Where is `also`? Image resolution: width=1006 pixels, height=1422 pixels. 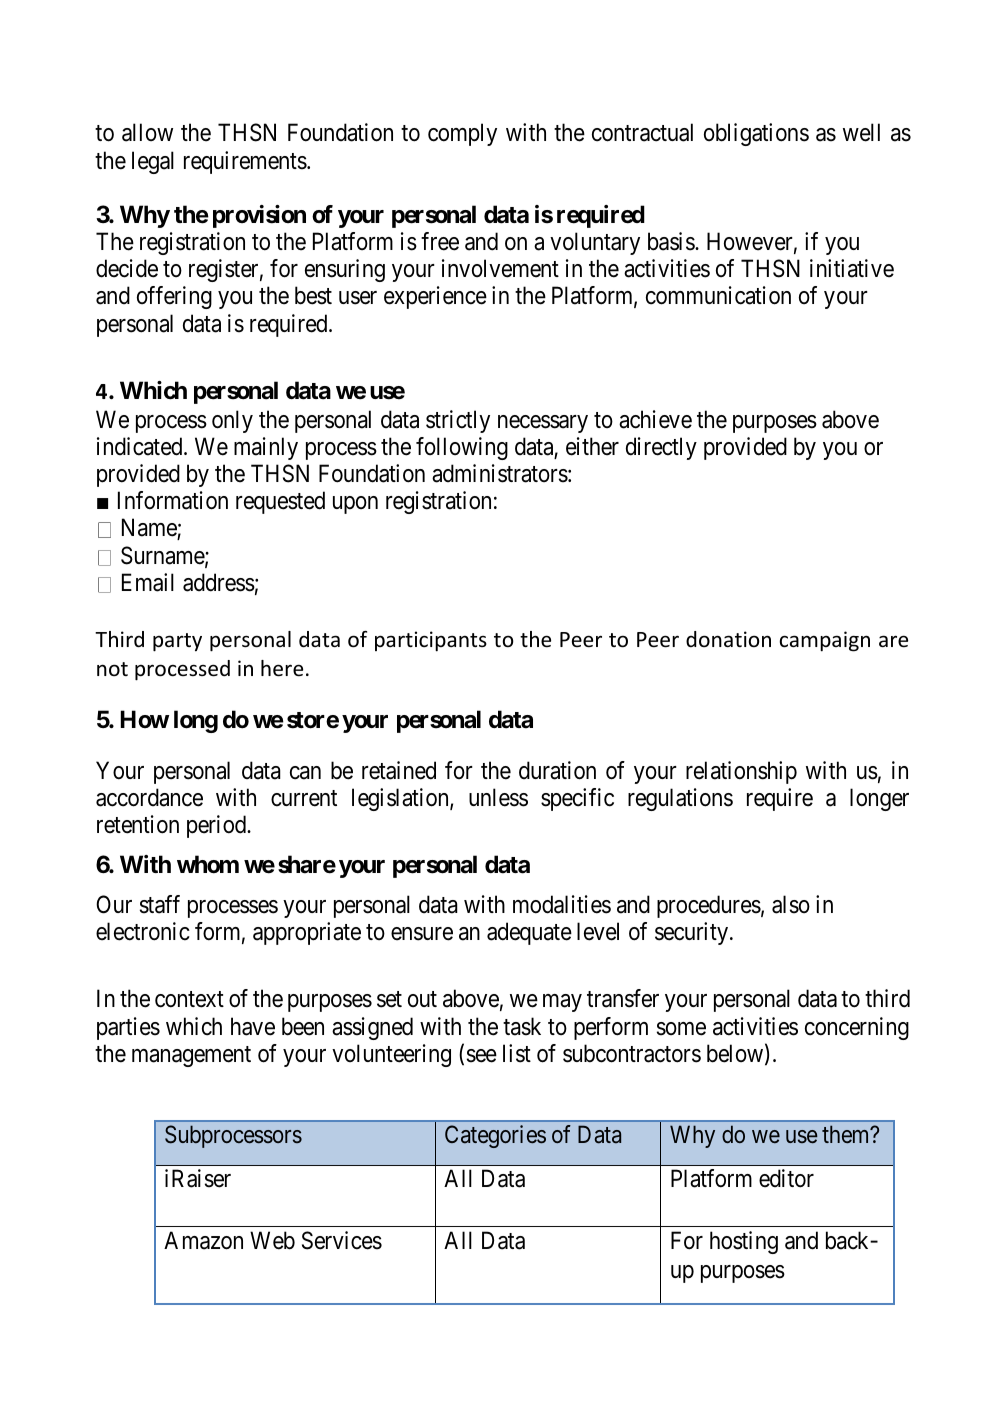
also is located at coordinates (791, 904).
